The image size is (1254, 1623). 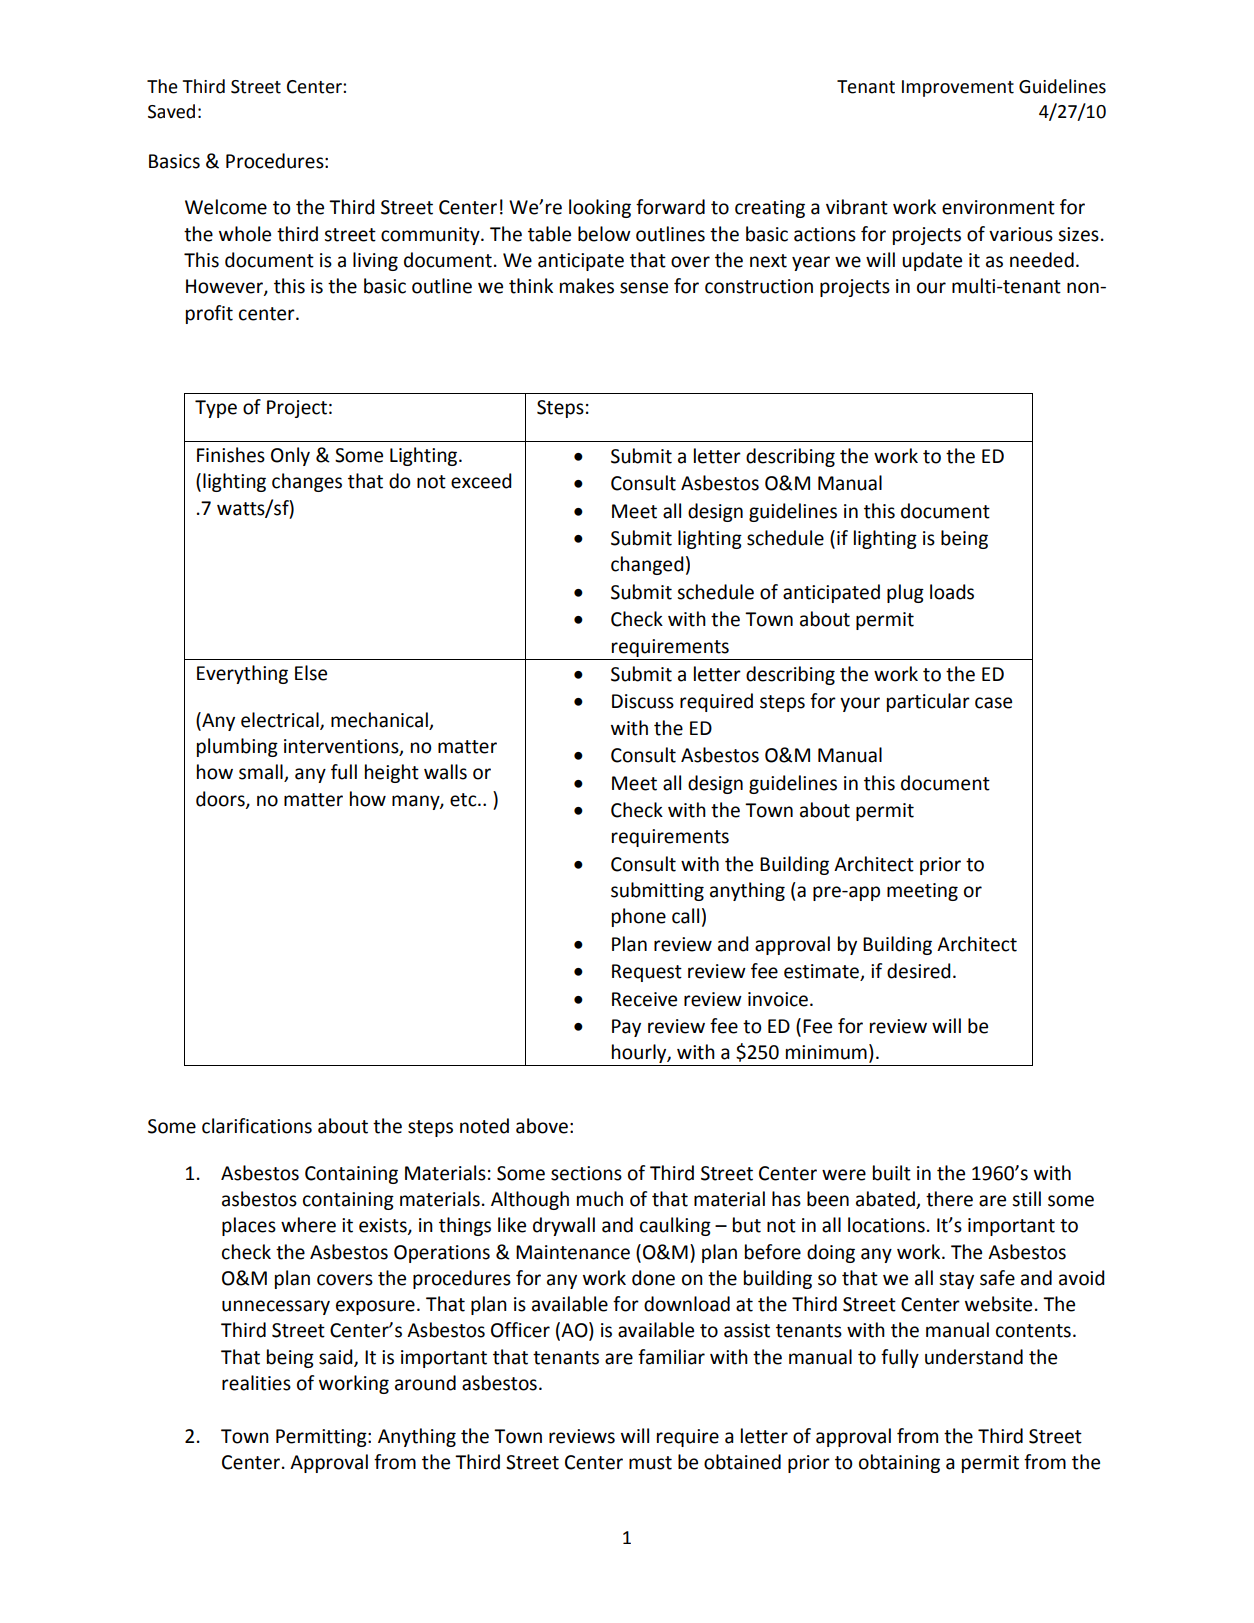 What do you see at coordinates (262, 773) in the image?
I see `small` at bounding box center [262, 773].
